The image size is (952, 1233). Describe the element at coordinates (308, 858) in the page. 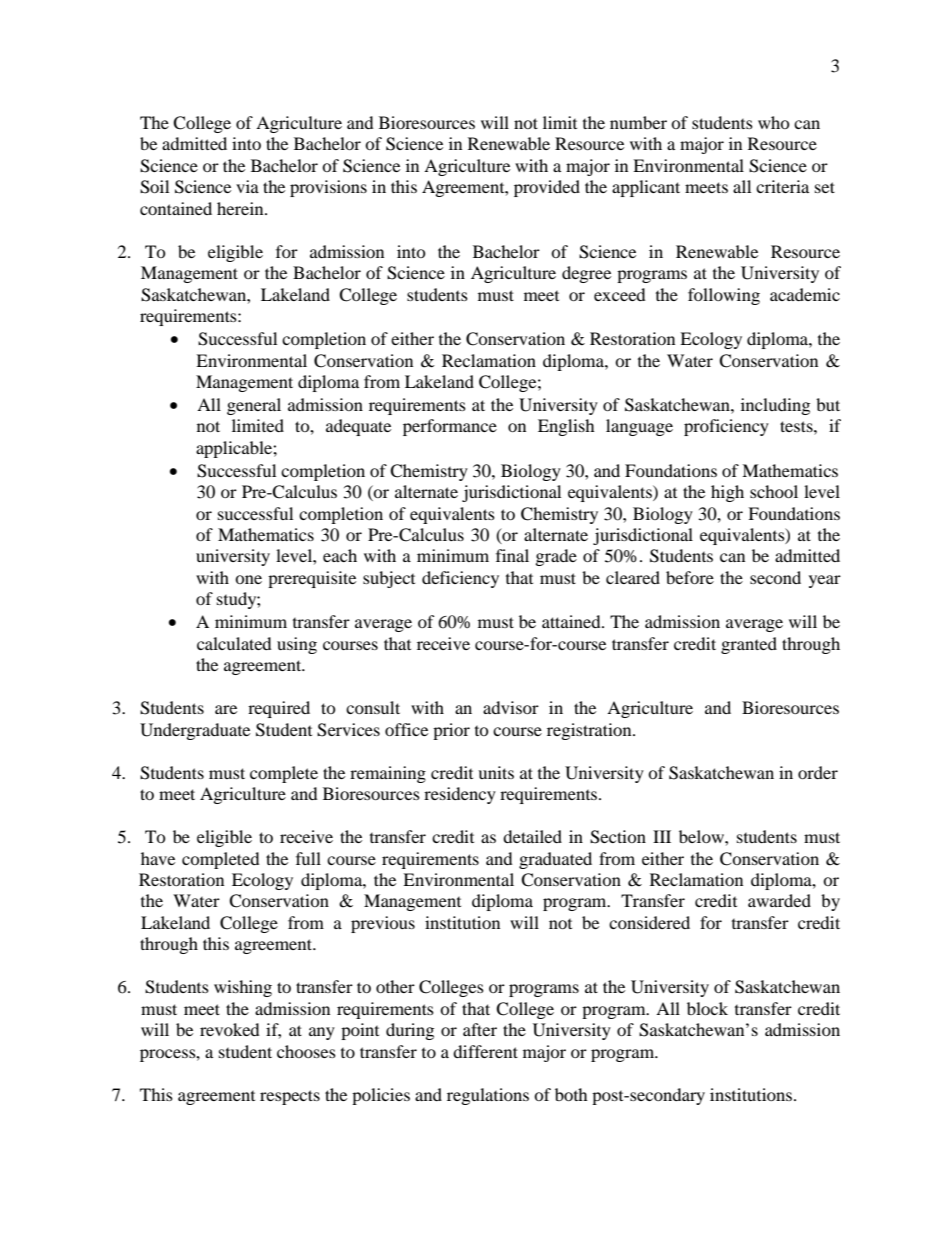

I see `full` at that location.
